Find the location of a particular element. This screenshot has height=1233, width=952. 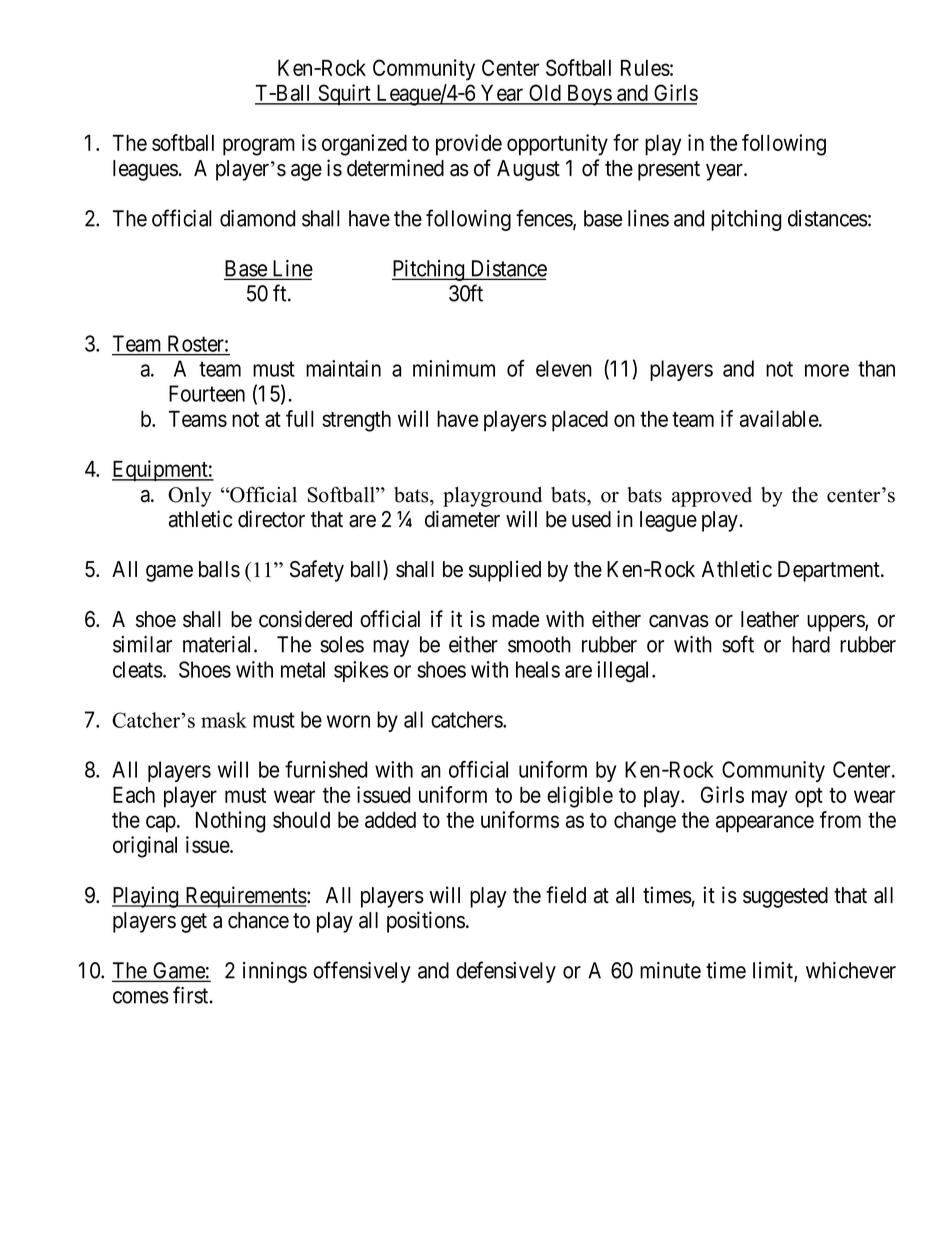

diameter is located at coordinates (462, 519).
